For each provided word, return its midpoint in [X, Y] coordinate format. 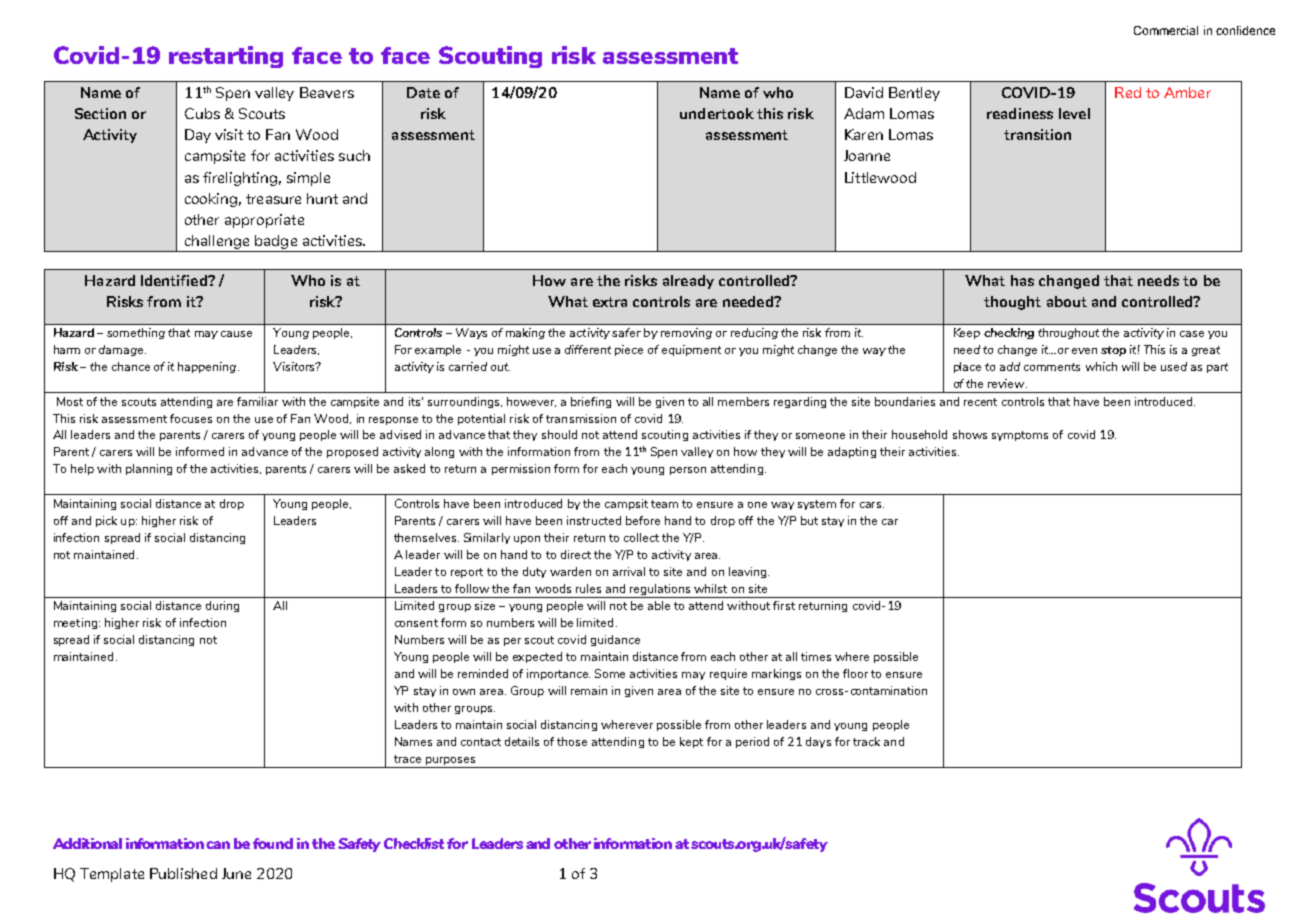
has [1022, 280]
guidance [615, 640]
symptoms [1020, 436]
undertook [717, 113]
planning [149, 469]
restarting [226, 57]
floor [855, 673]
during [222, 606]
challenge [217, 243]
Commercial [1166, 30]
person [688, 471]
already [688, 282]
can [218, 845]
